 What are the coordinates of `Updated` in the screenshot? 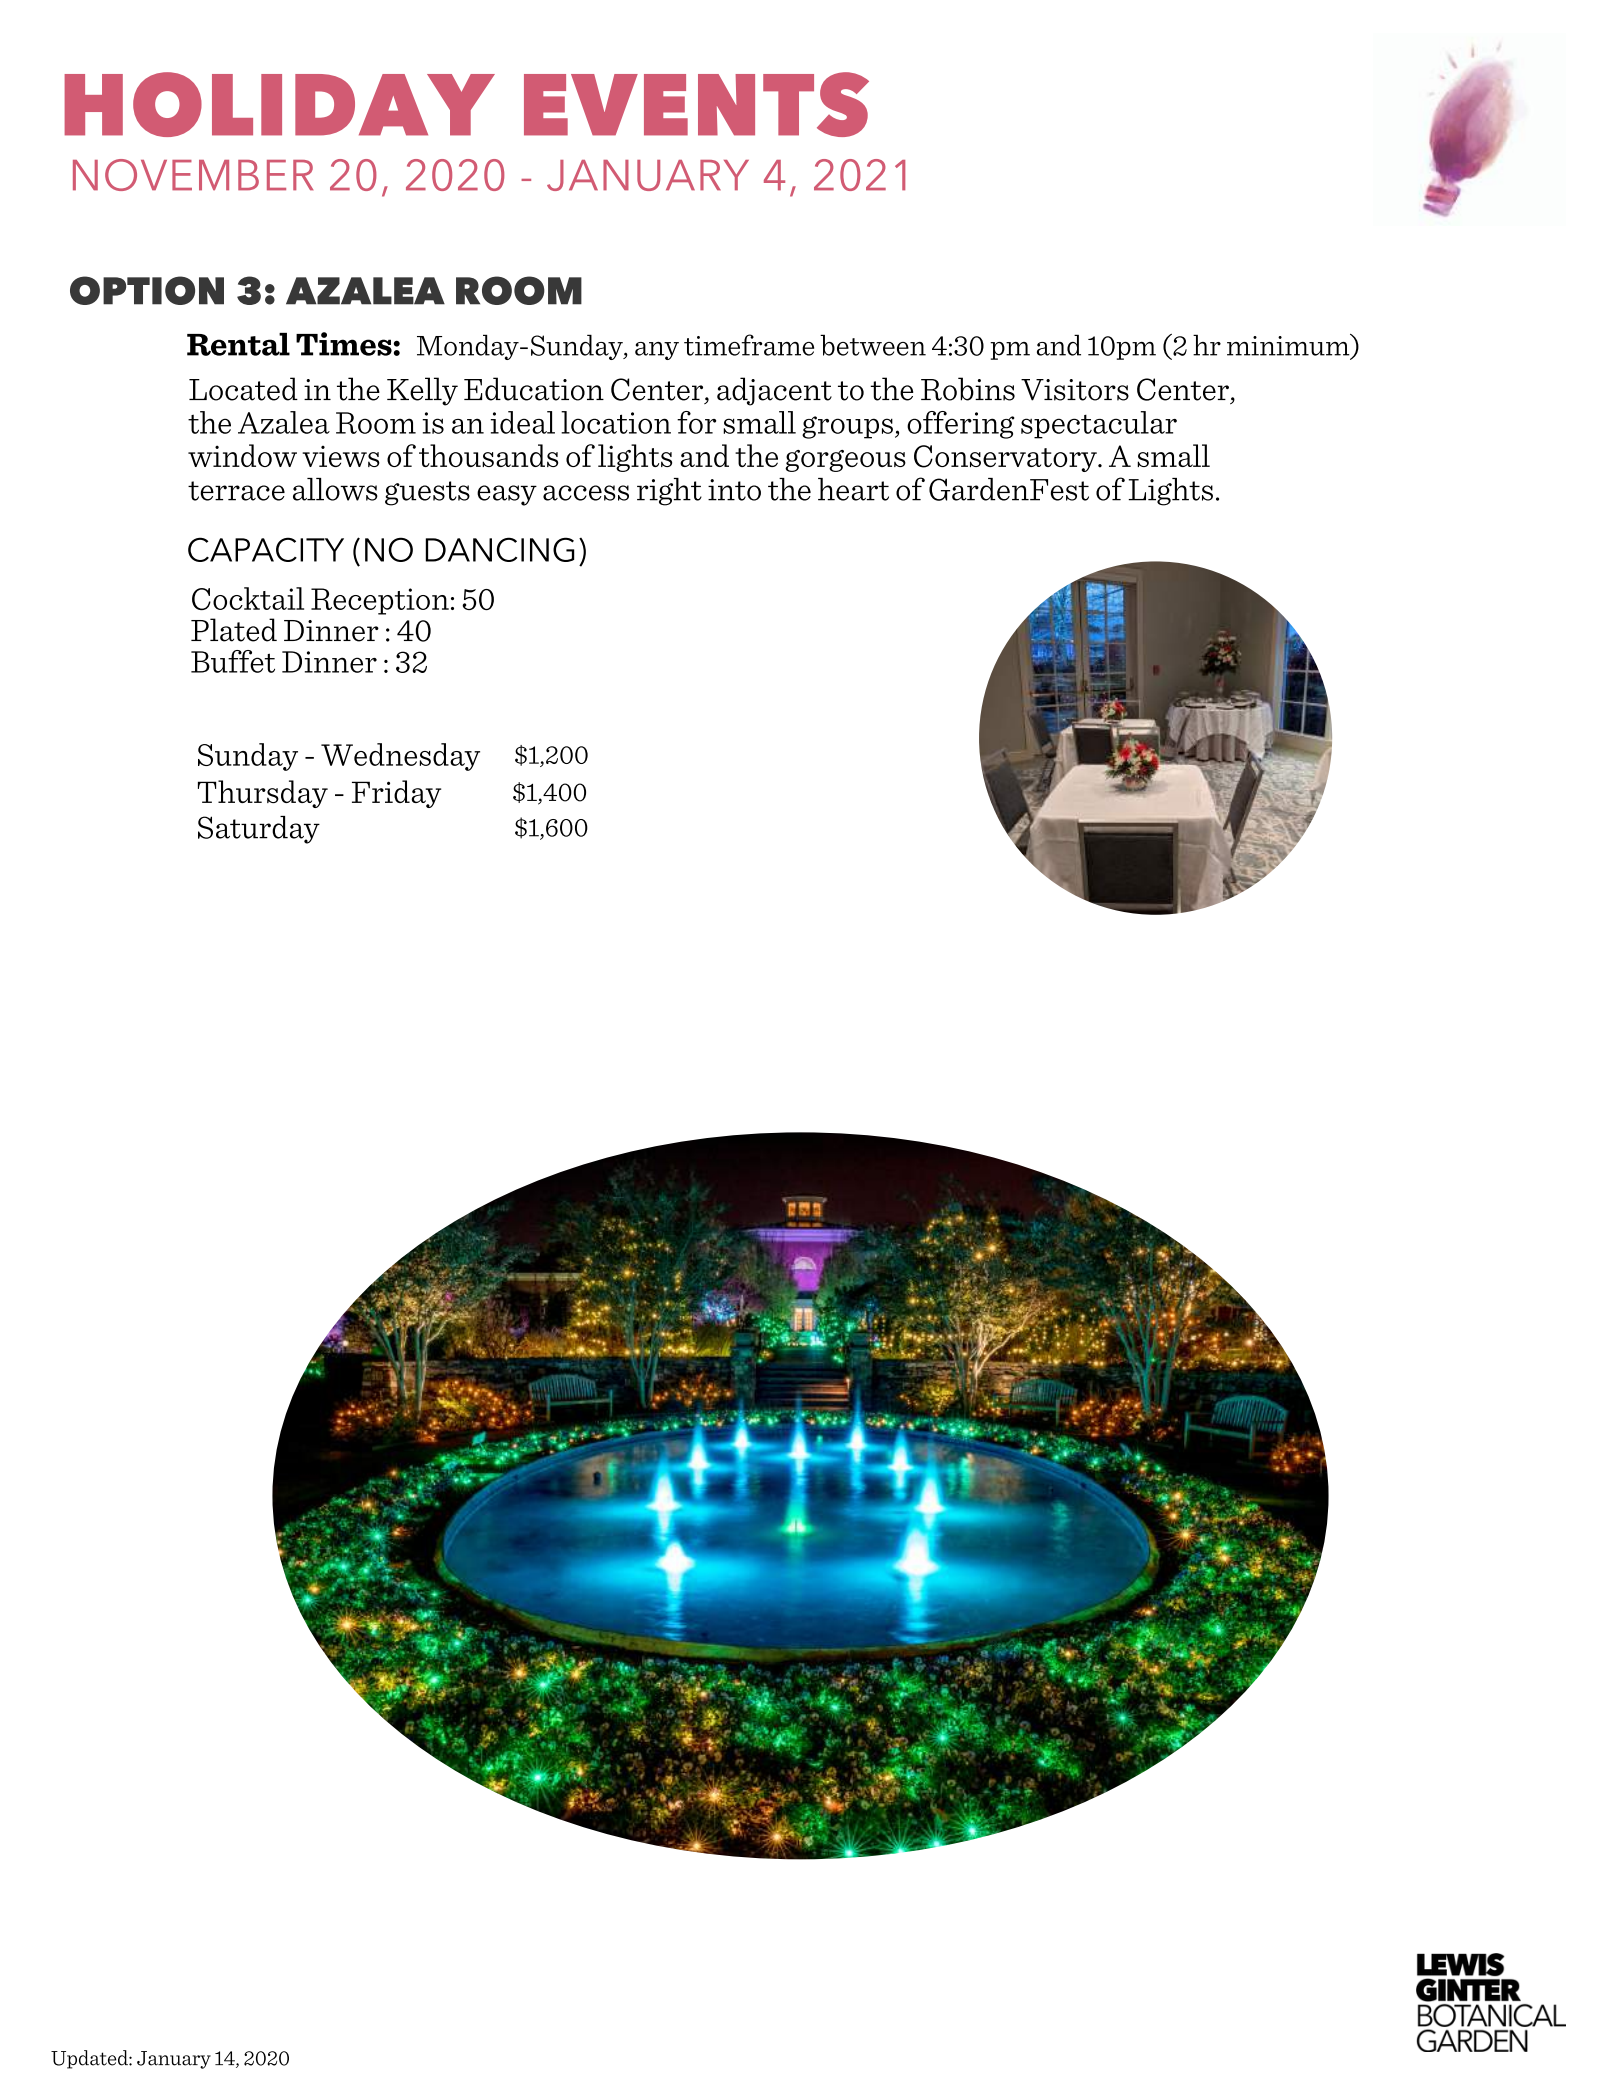 It's located at (90, 2059).
